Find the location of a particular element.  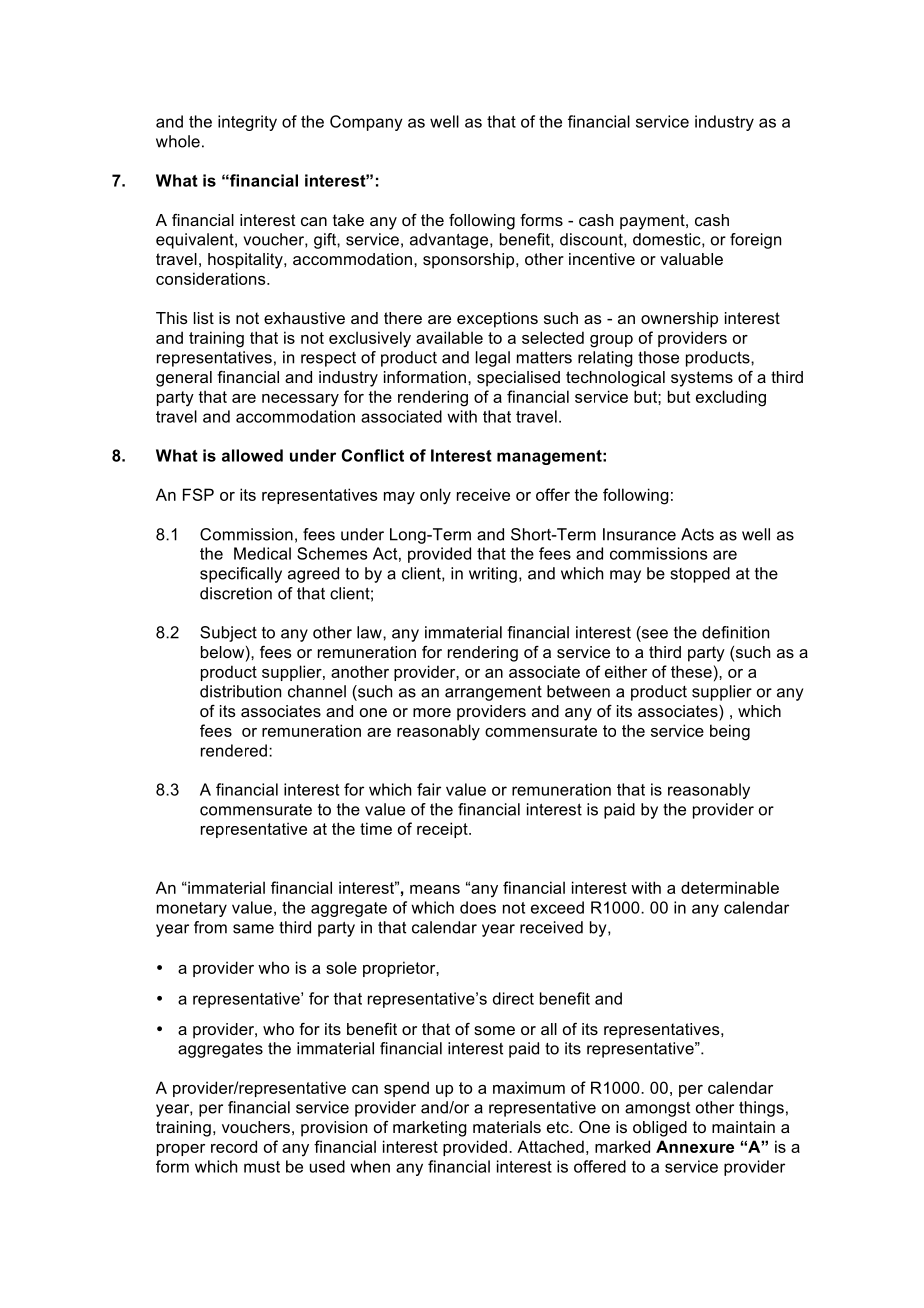

legal is located at coordinates (493, 359).
